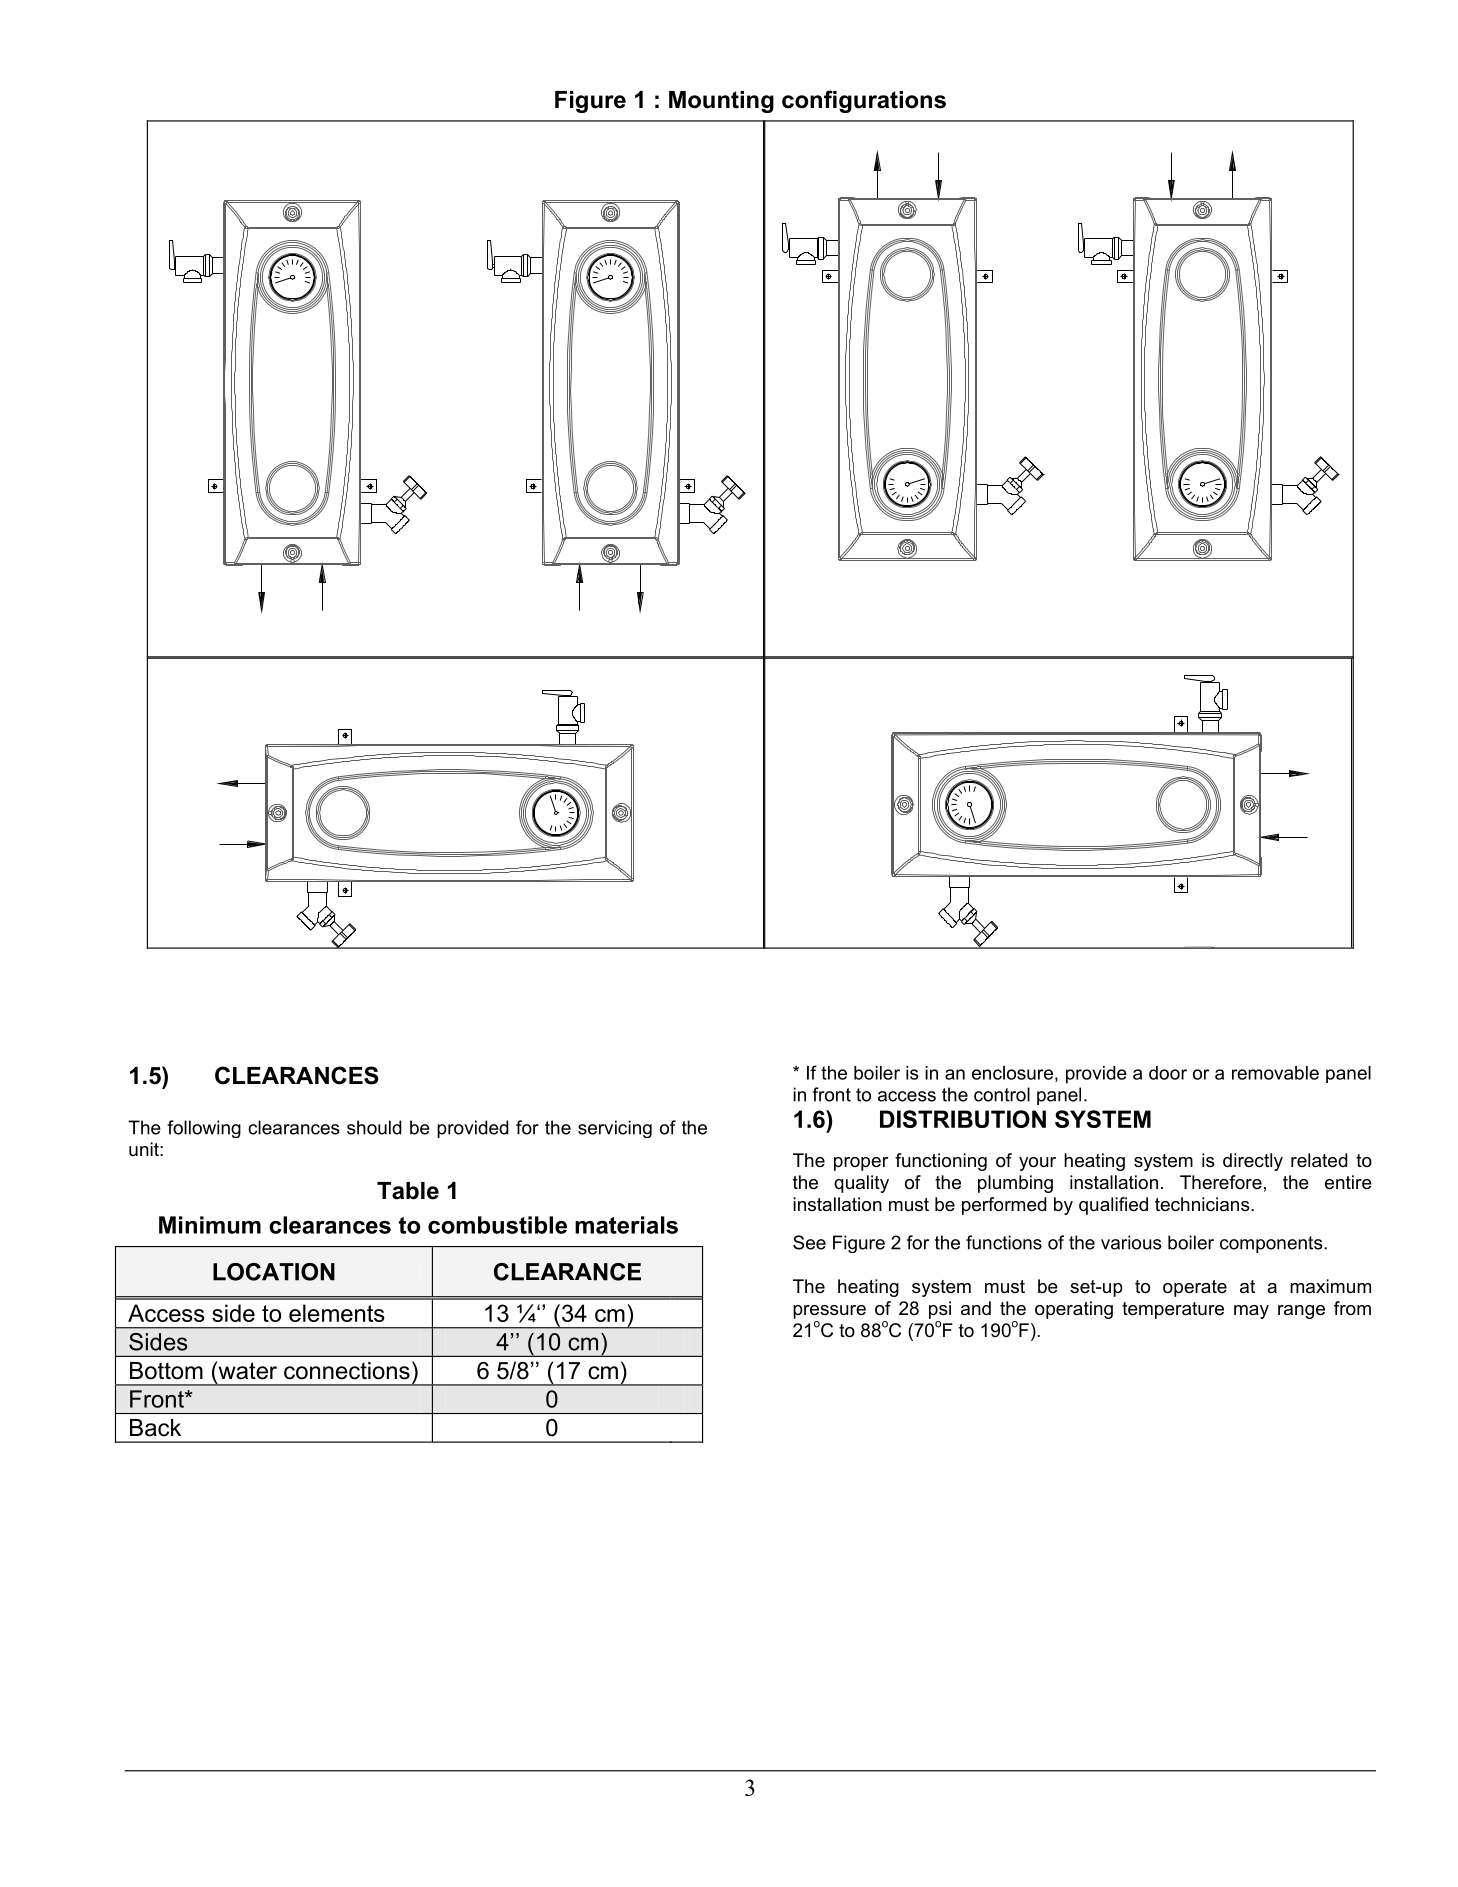 Image resolution: width=1458 pixels, height=1887 pixels. What do you see at coordinates (615, 1129) in the image?
I see `servicing` at bounding box center [615, 1129].
